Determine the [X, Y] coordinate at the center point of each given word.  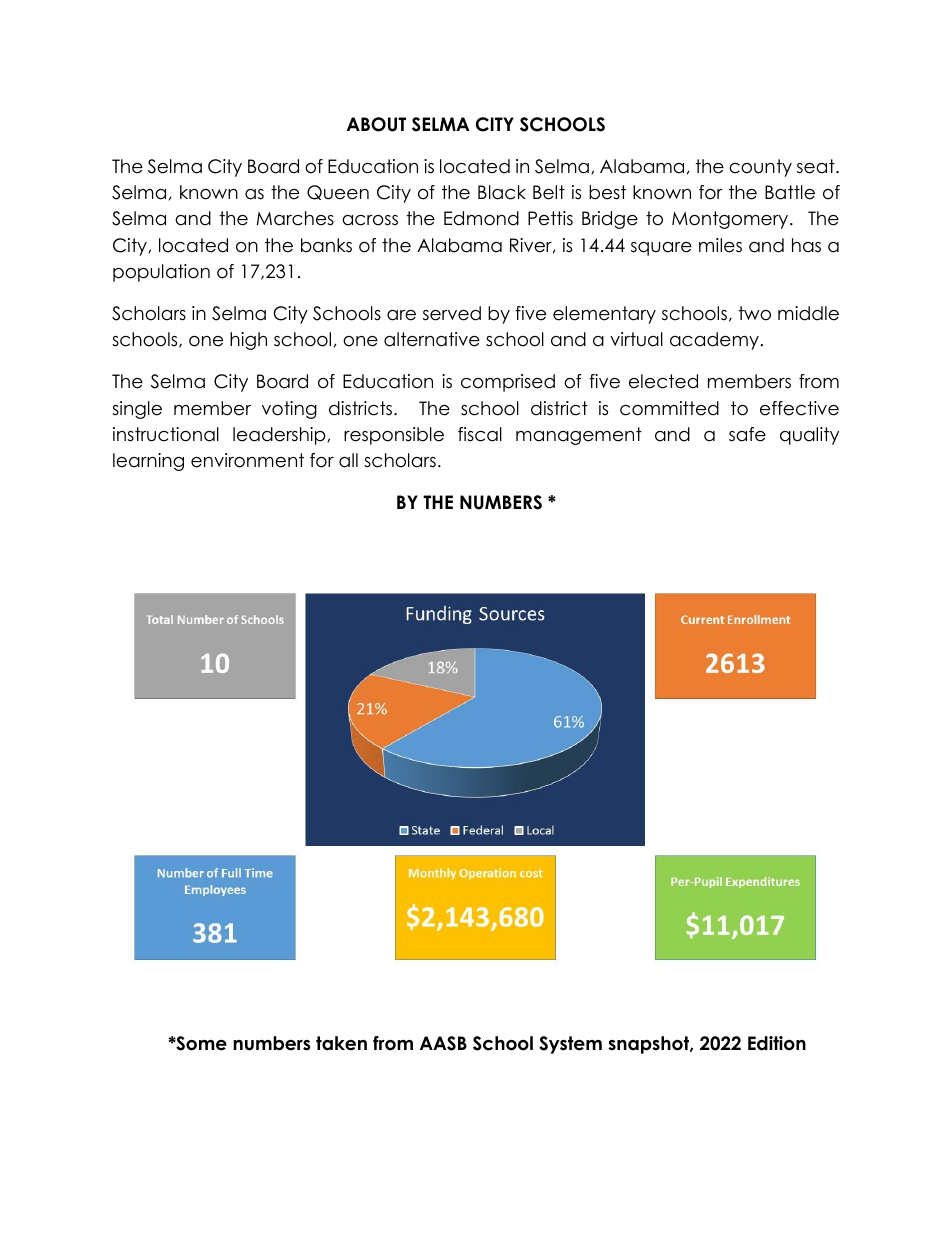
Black [502, 192]
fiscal [480, 434]
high [248, 341]
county [760, 168]
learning [148, 462]
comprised [508, 383]
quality [809, 436]
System [570, 1045]
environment [247, 460]
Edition [777, 1043]
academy [714, 341]
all [348, 460]
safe [747, 434]
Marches [295, 218]
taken [341, 1043]
